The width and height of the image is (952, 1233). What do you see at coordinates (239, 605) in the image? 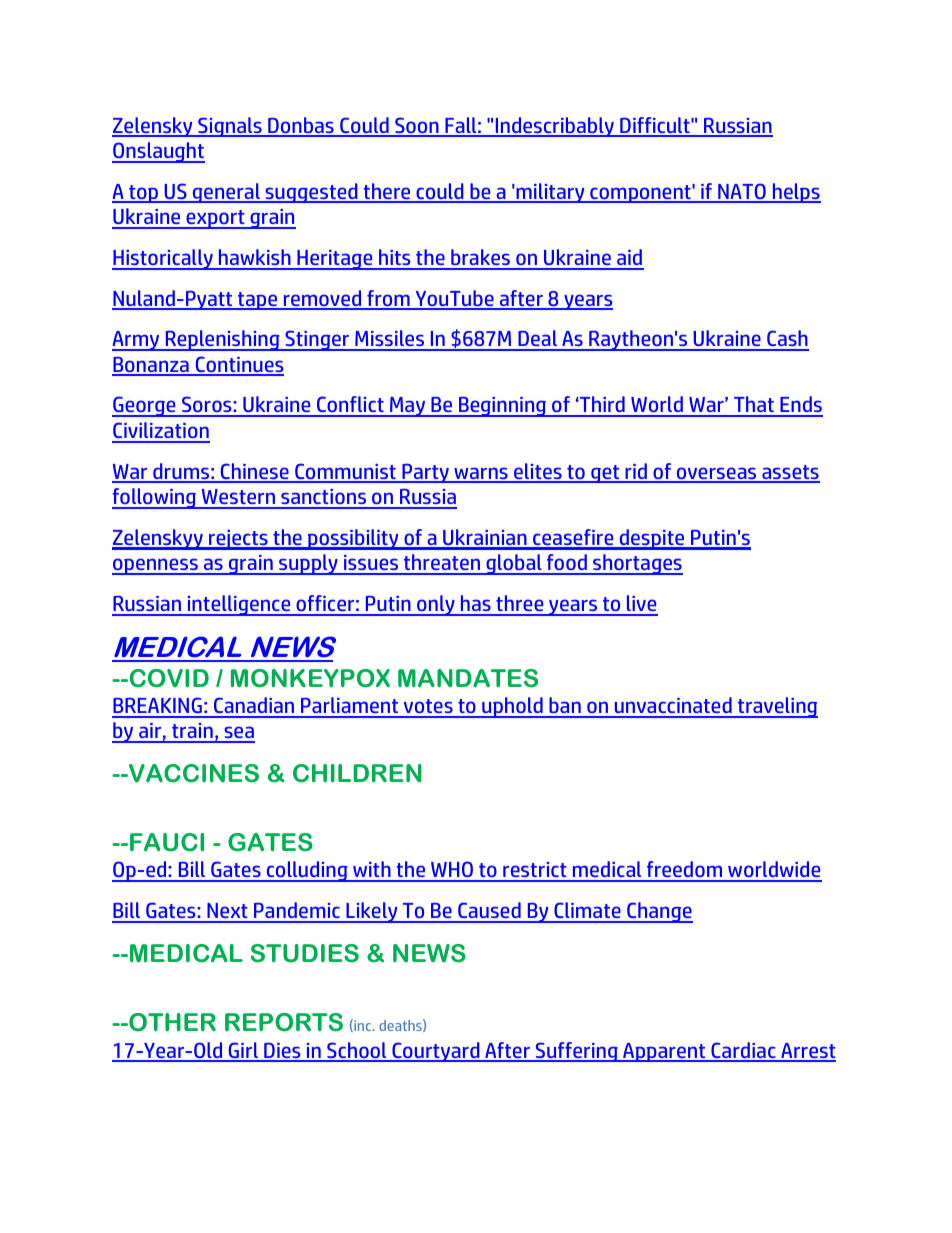
I see `intelligence` at bounding box center [239, 605].
